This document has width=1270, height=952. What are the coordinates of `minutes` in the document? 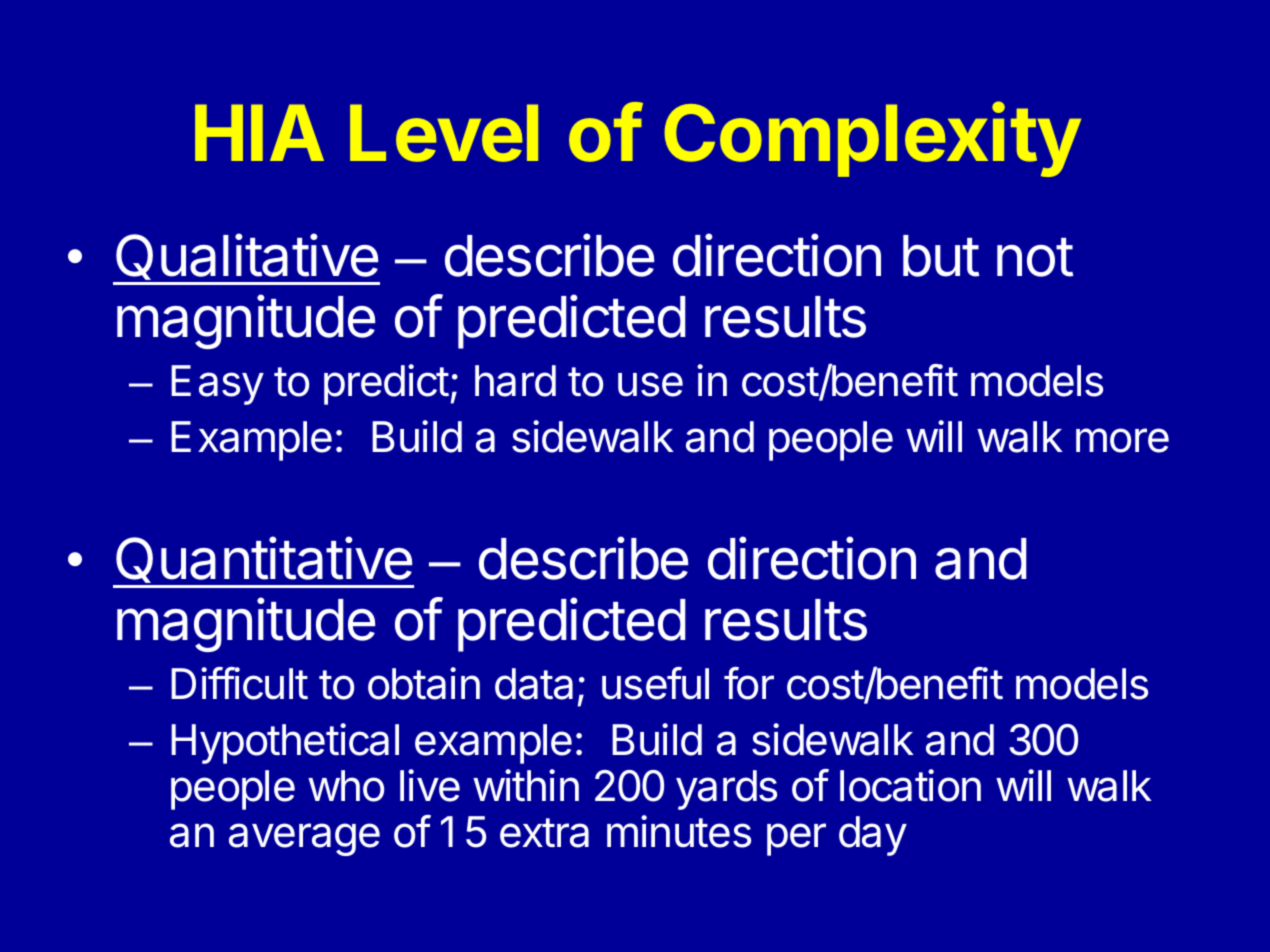 It's located at (679, 831).
